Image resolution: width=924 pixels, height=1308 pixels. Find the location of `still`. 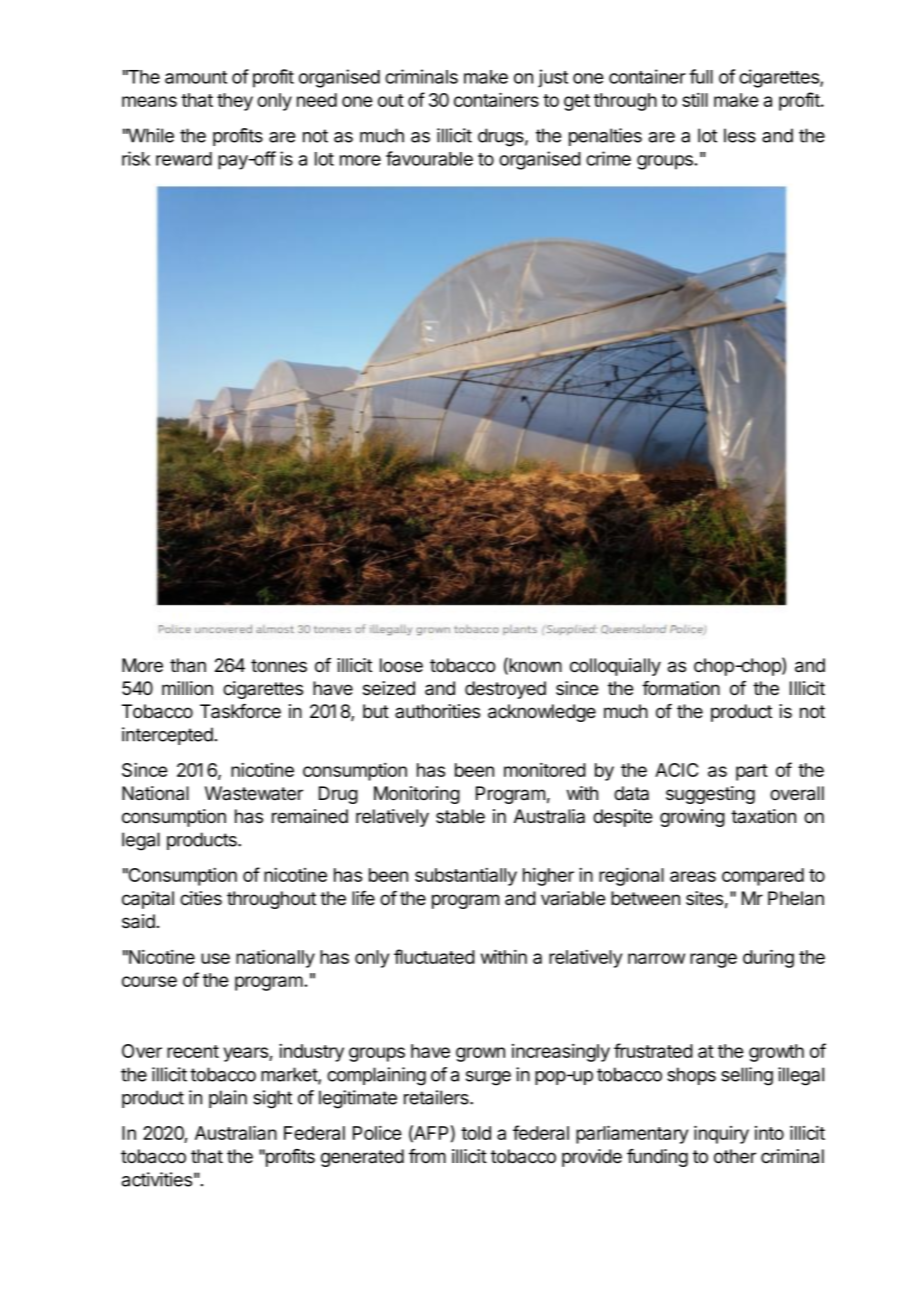

still is located at coordinates (695, 100).
